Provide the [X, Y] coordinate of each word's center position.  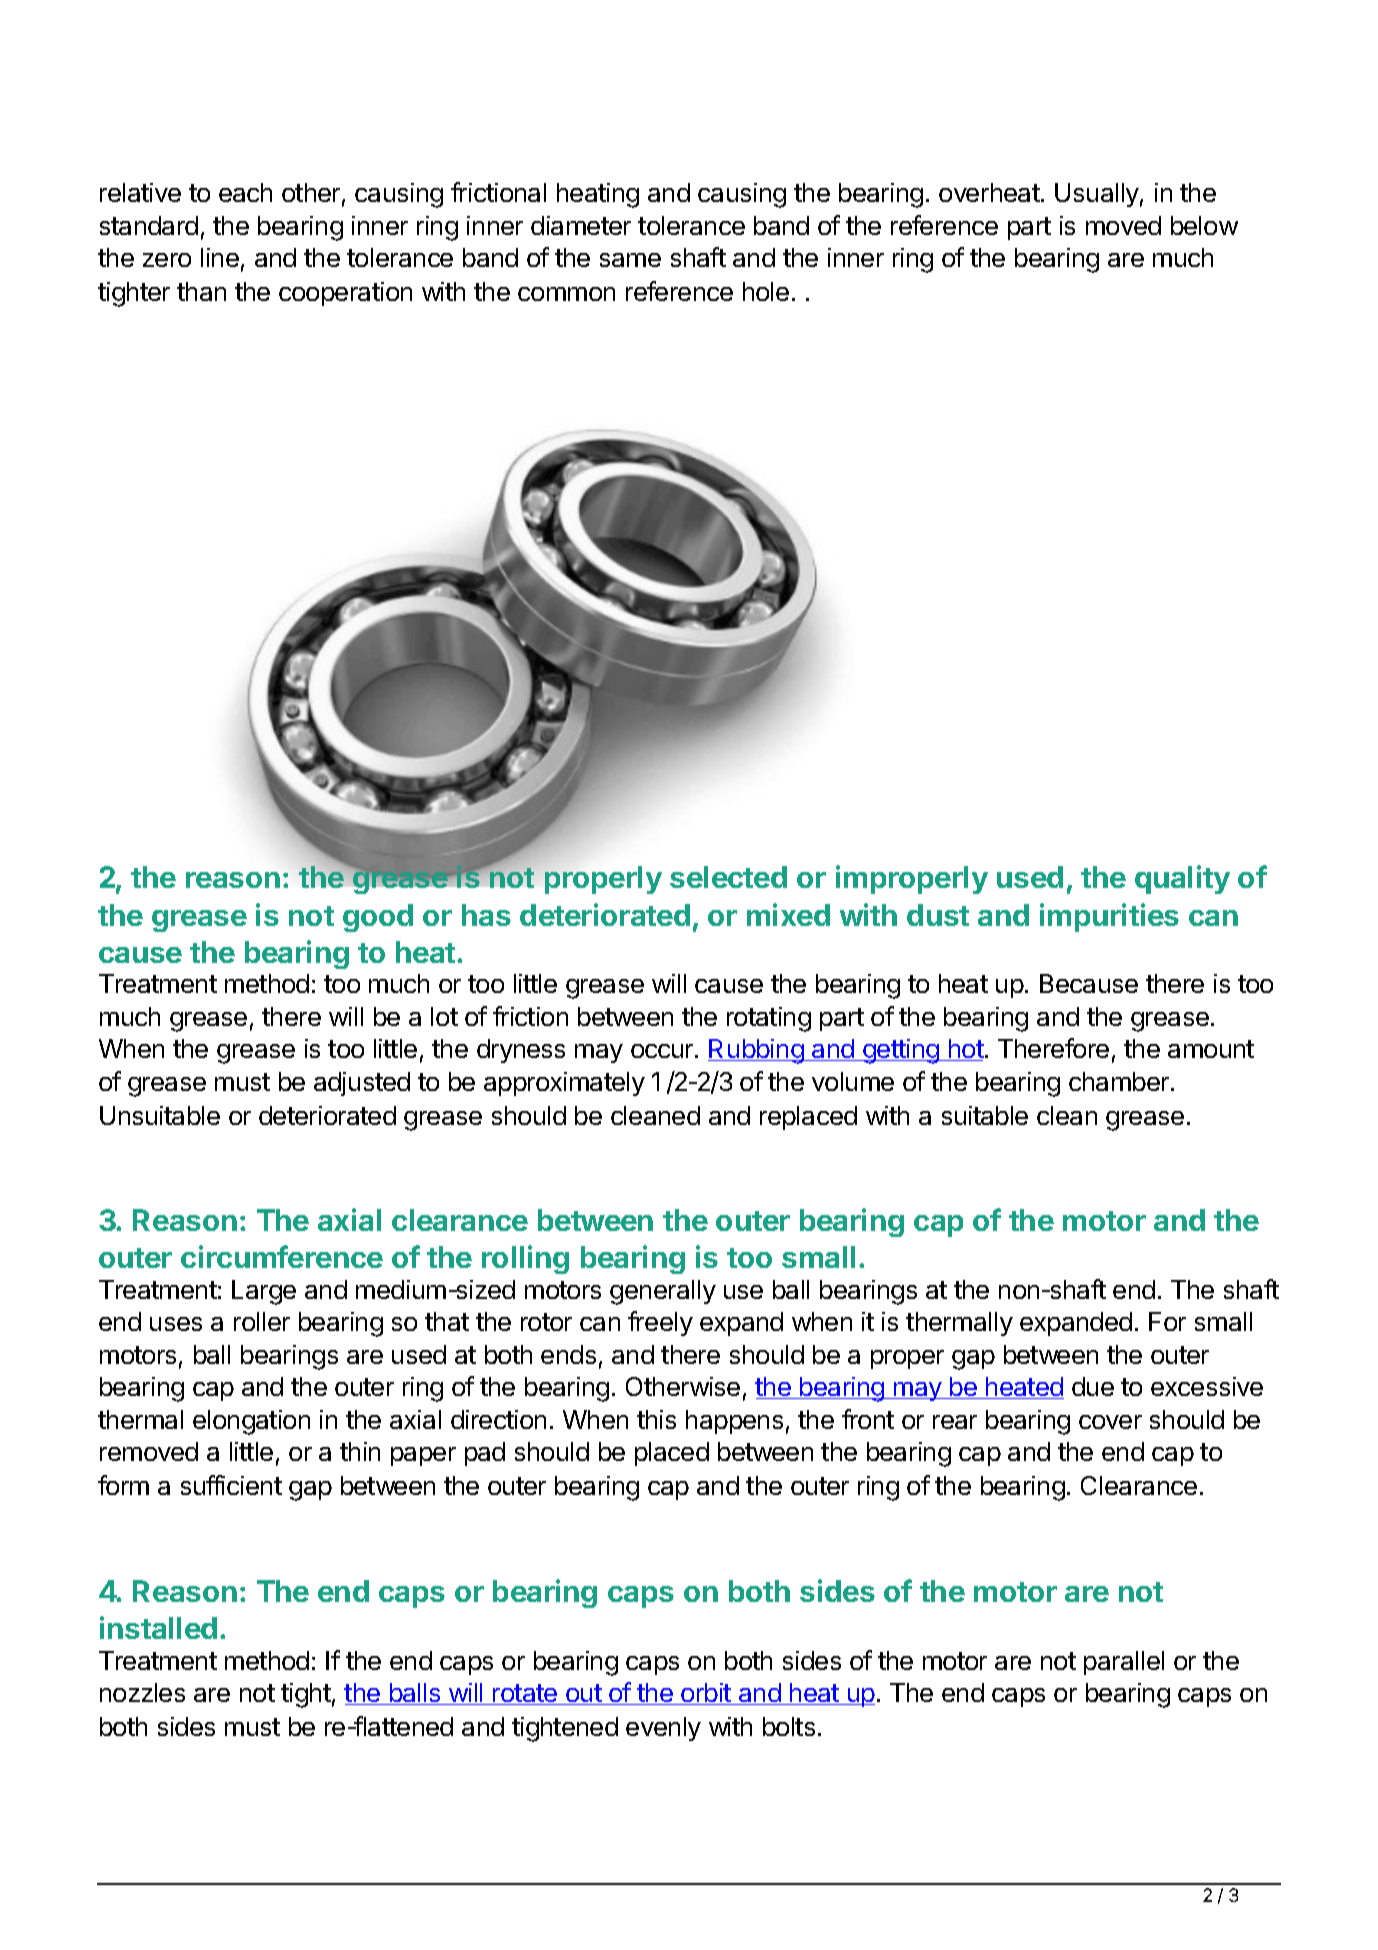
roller [262, 1321]
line [220, 257]
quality [1182, 879]
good [378, 918]
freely [660, 1323]
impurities [1109, 917]
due [1093, 1386]
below [1204, 225]
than [201, 291]
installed [158, 1627]
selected [728, 877]
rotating [769, 1019]
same [630, 260]
